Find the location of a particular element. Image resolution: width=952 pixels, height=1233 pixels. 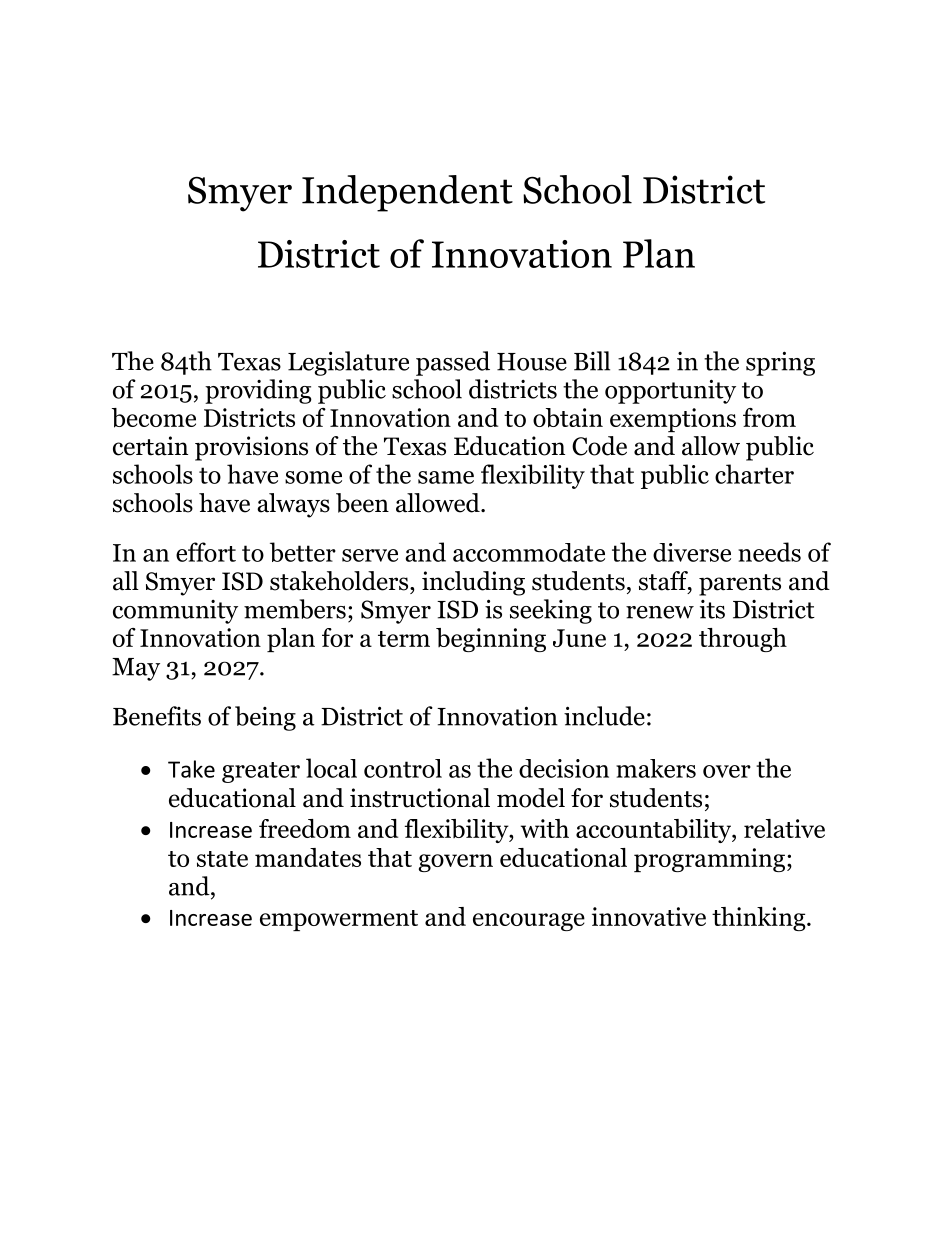

Independent is located at coordinates (407, 193).
